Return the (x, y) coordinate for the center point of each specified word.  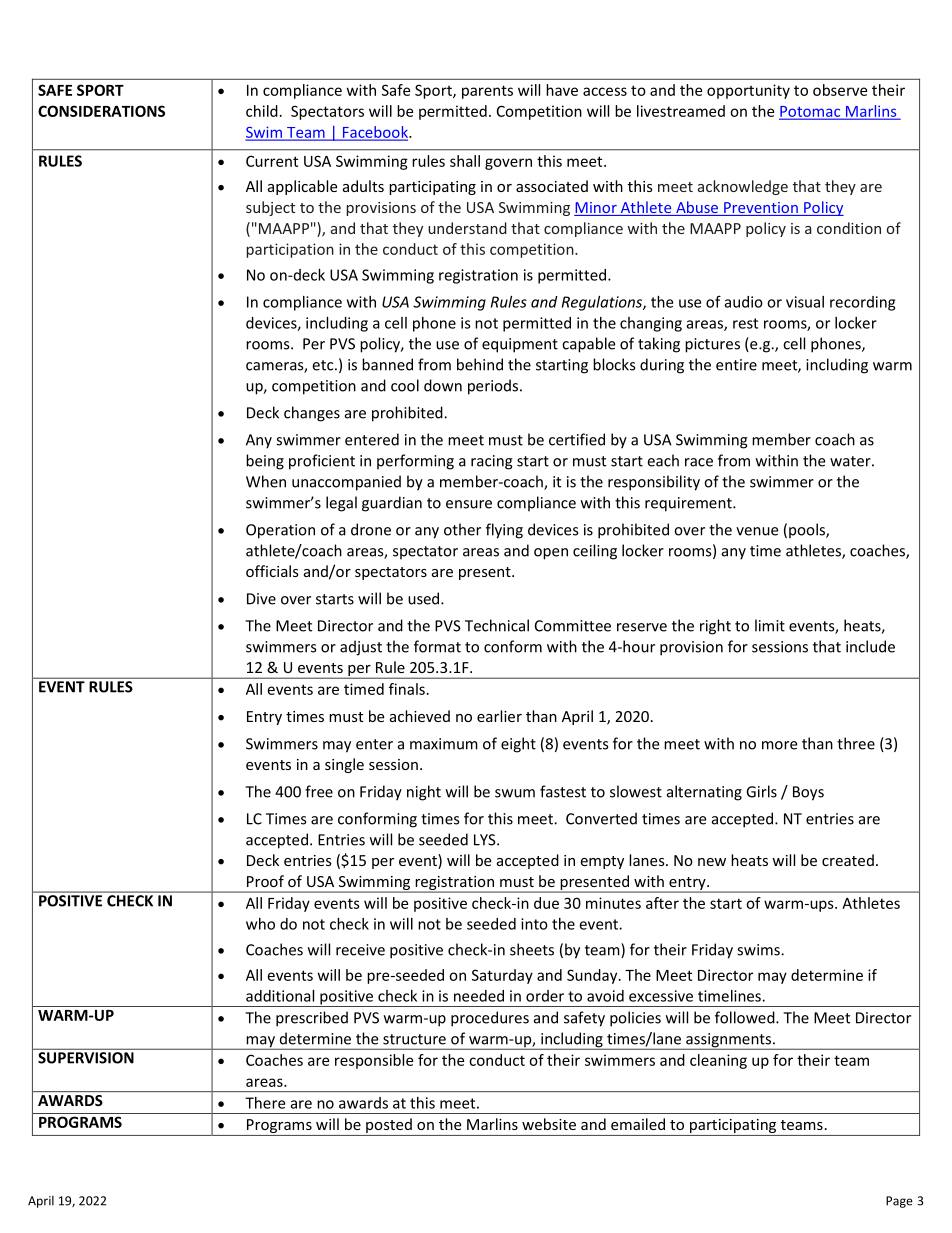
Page (899, 1202)
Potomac (811, 112)
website (549, 1124)
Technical (497, 625)
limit (770, 625)
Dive (261, 599)
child (262, 111)
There (265, 1103)
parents (487, 92)
